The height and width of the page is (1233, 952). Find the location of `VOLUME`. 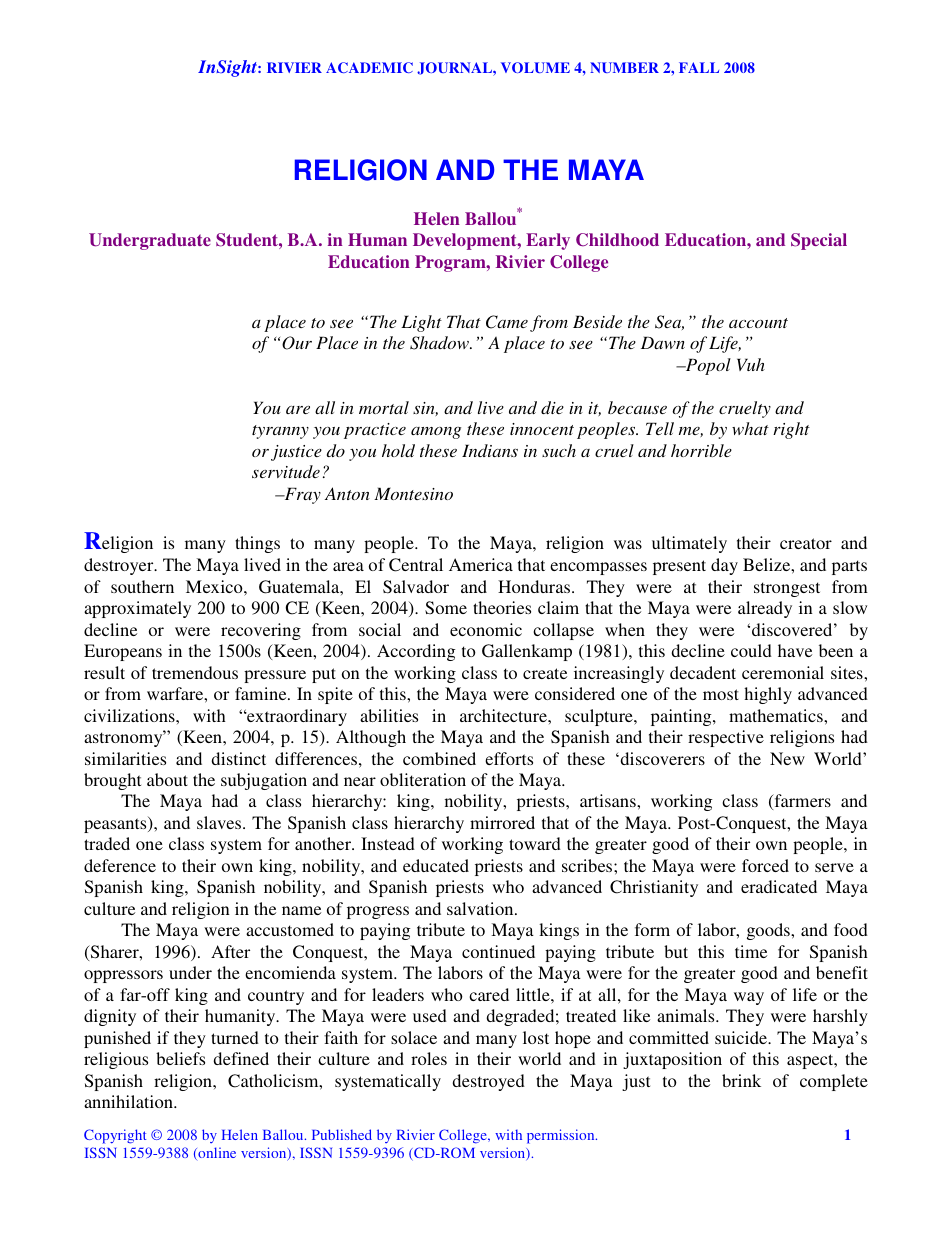

VOLUME is located at coordinates (535, 67).
